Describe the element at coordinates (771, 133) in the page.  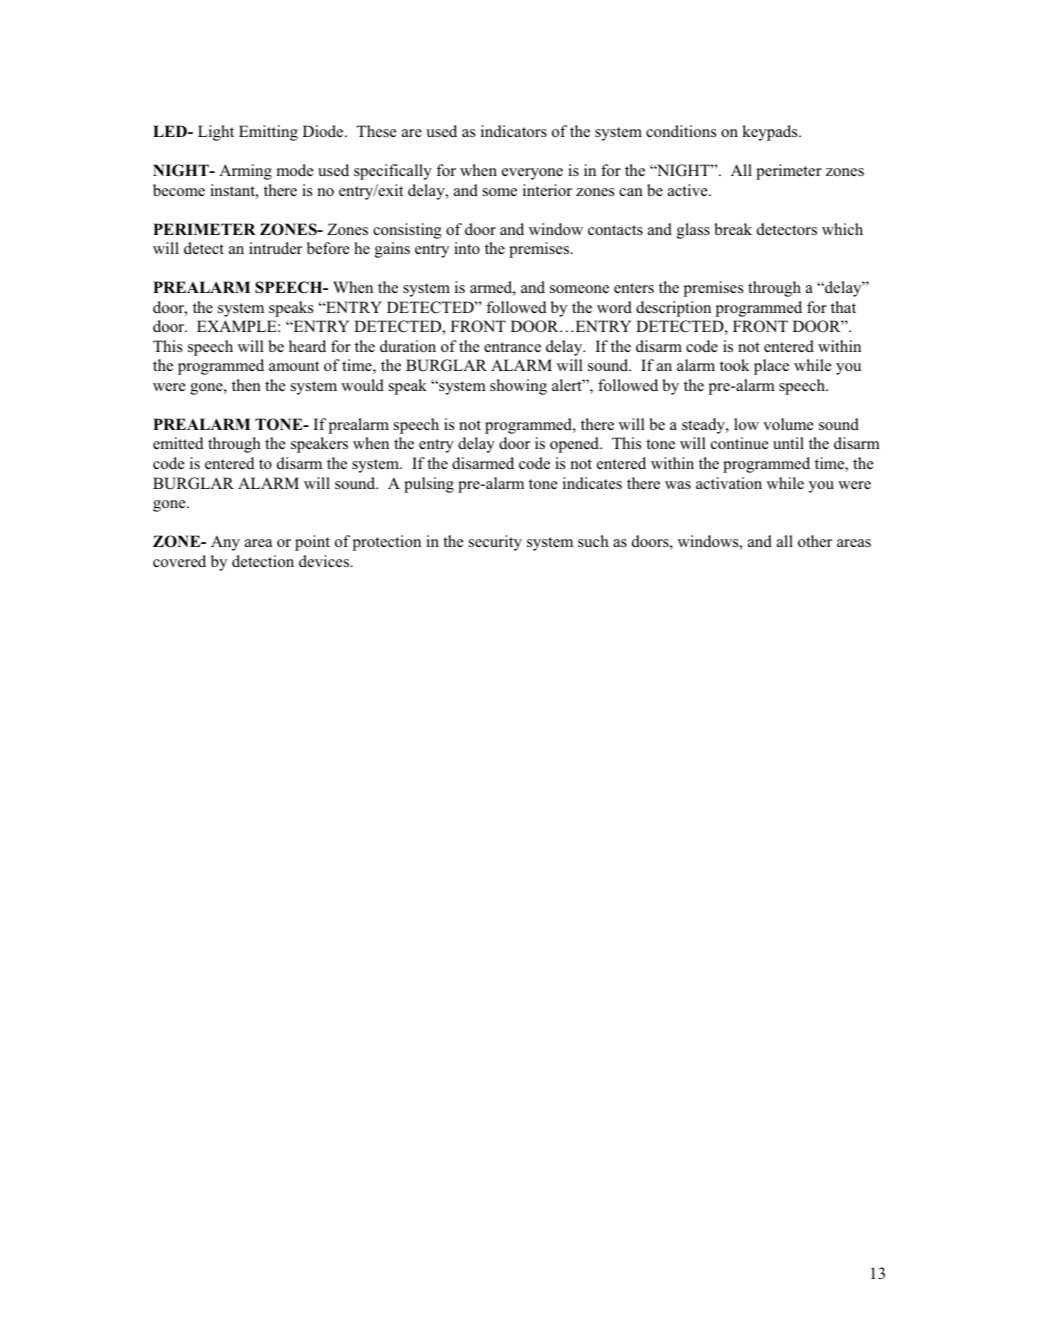
I see `keypads` at that location.
